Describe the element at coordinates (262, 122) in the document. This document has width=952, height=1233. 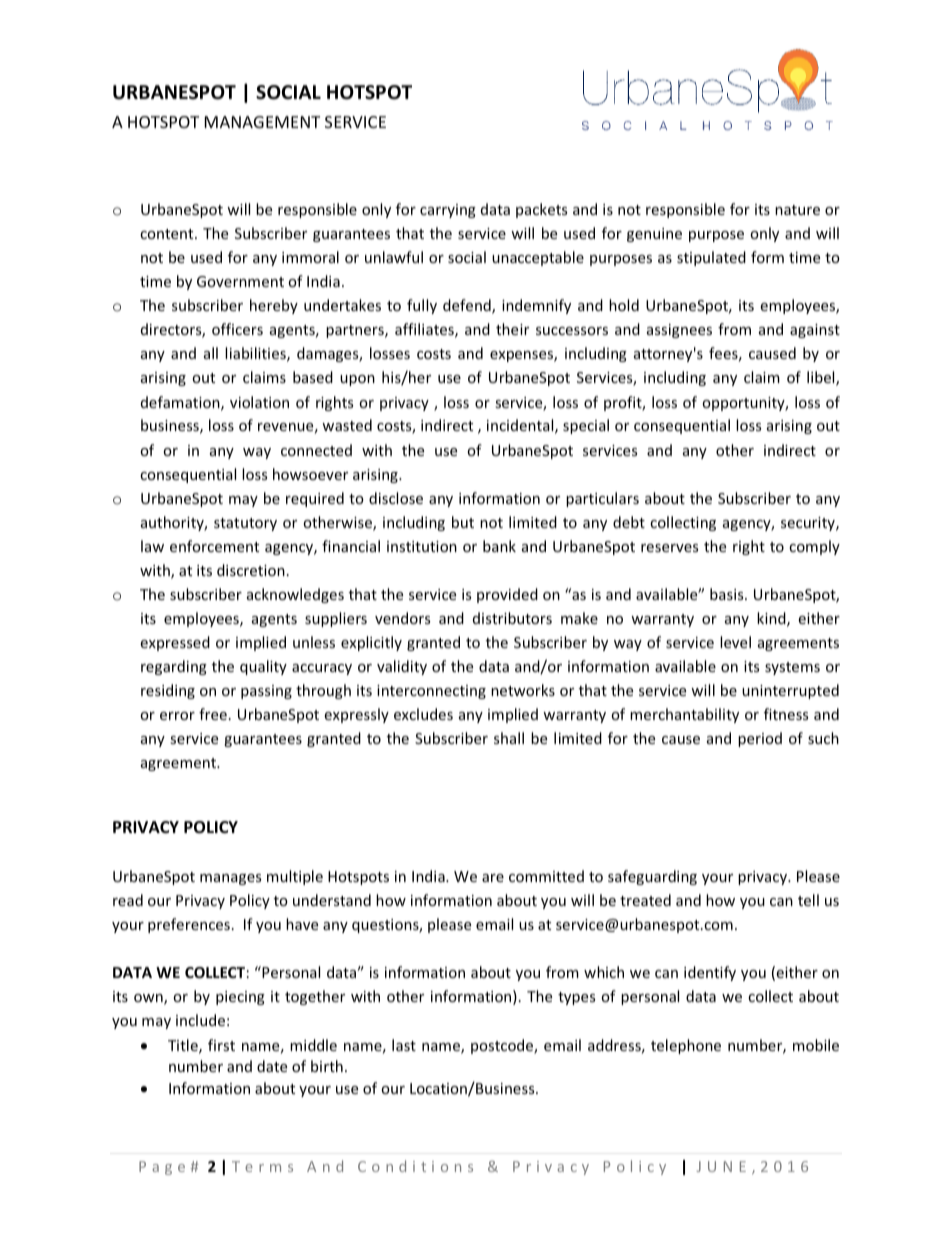
I see `MANAGEMENT` at that location.
